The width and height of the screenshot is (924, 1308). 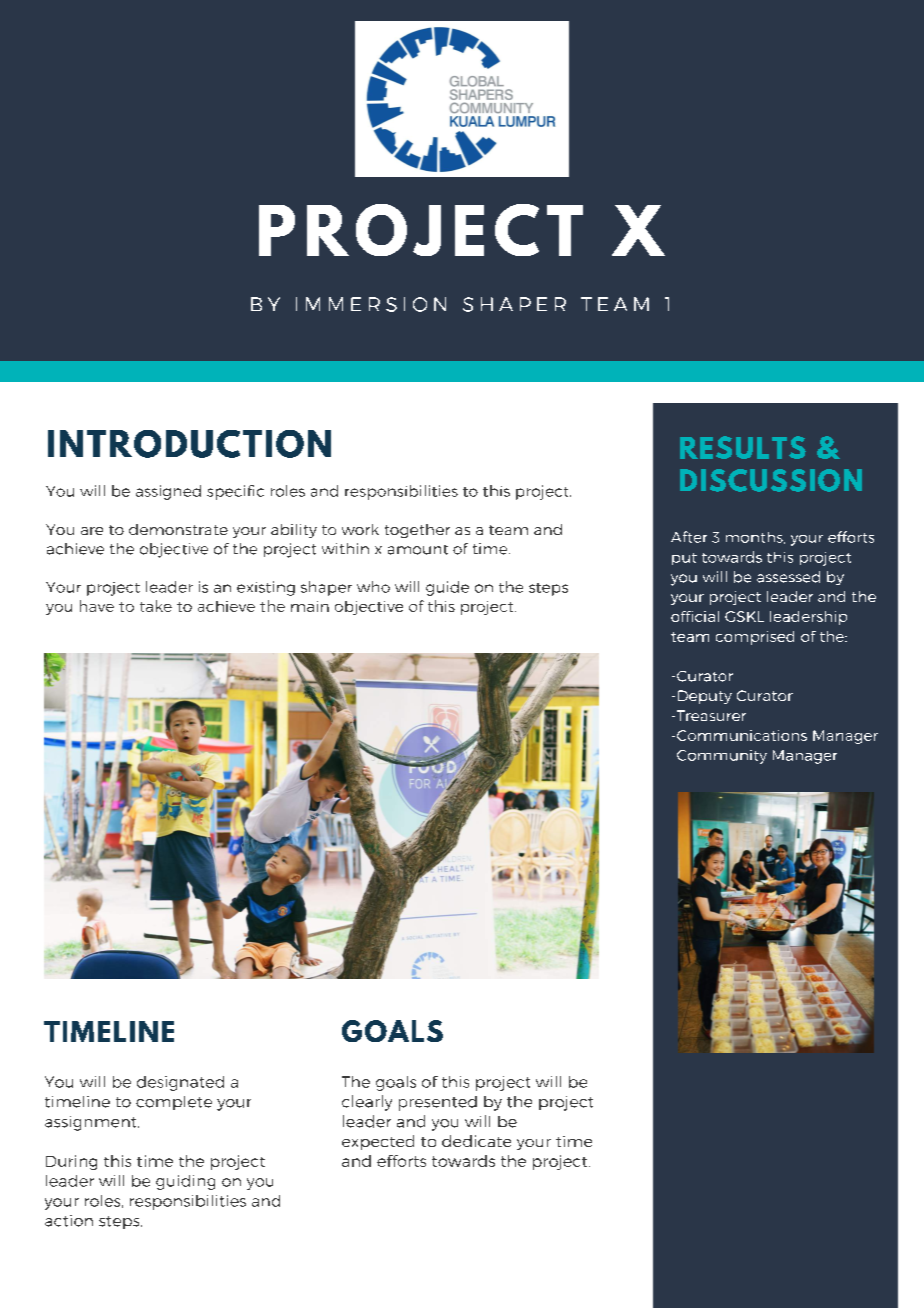 I want to click on together, so click(x=417, y=531).
